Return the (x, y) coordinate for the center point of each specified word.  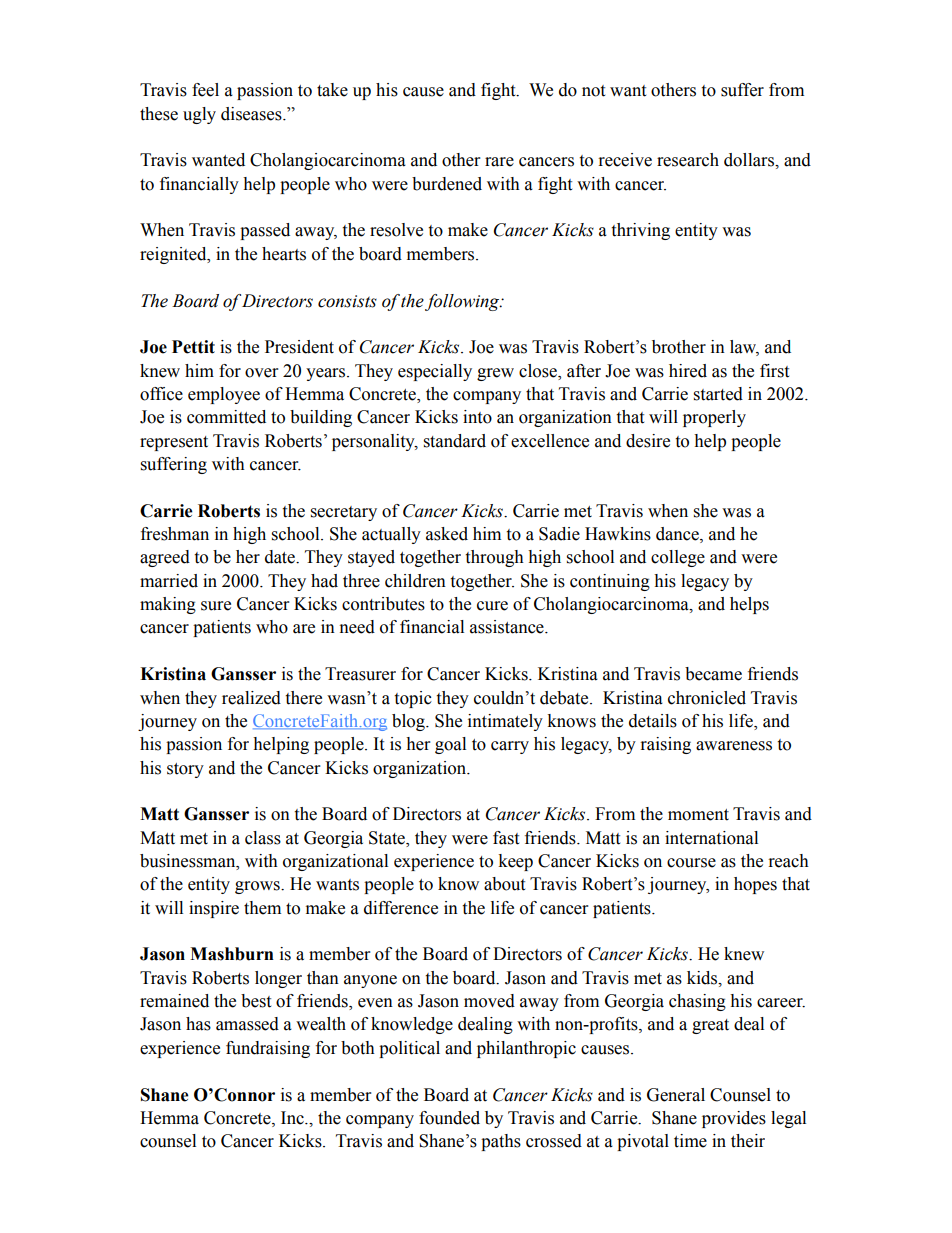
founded (449, 1118)
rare (499, 162)
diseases (252, 114)
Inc (293, 1118)
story (185, 770)
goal (450, 745)
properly (714, 418)
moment (698, 815)
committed (226, 417)
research (688, 160)
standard (455, 441)
